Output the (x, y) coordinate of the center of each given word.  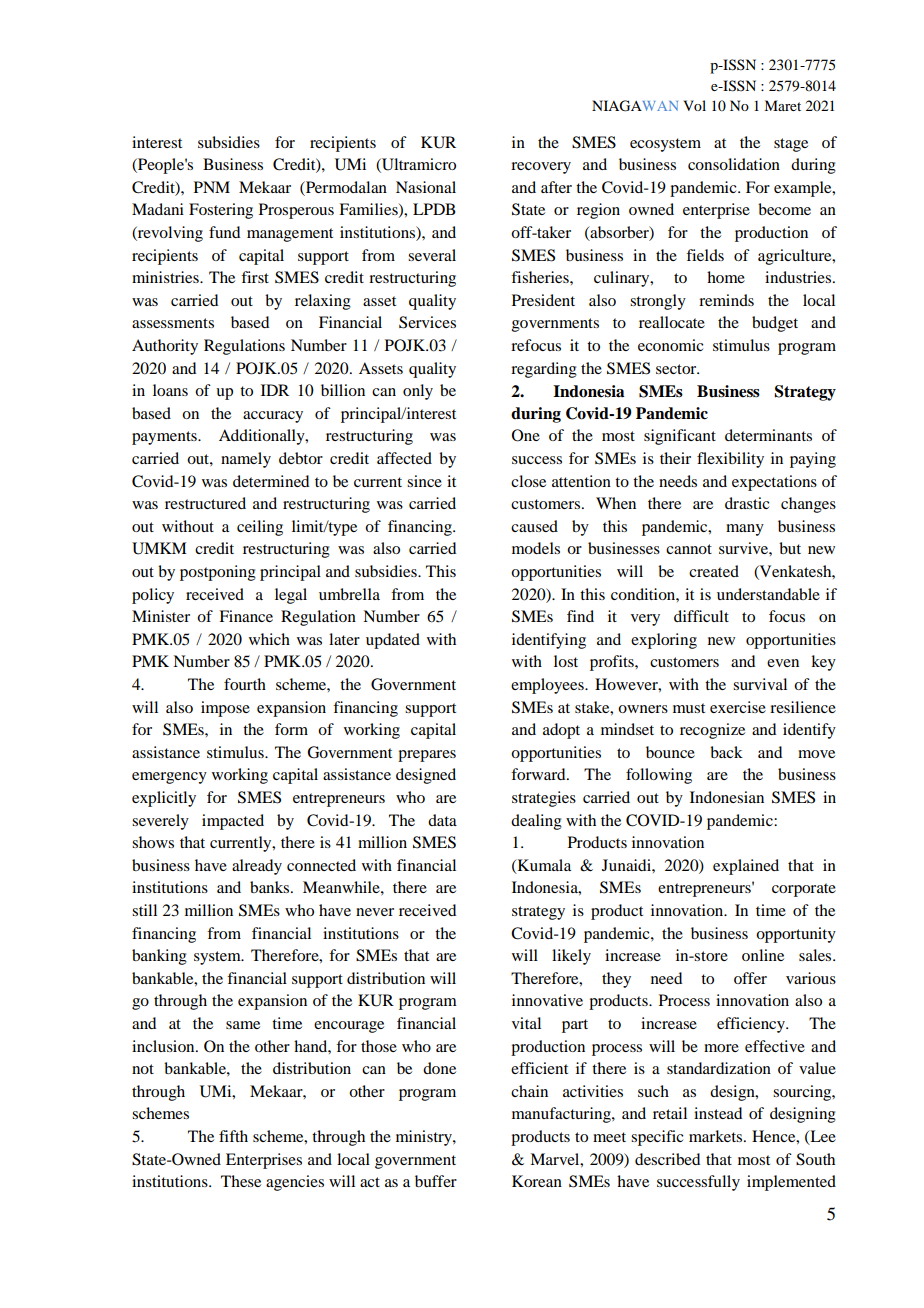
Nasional (426, 187)
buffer (436, 1181)
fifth (233, 1136)
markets (717, 1136)
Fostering (221, 211)
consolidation (734, 164)
